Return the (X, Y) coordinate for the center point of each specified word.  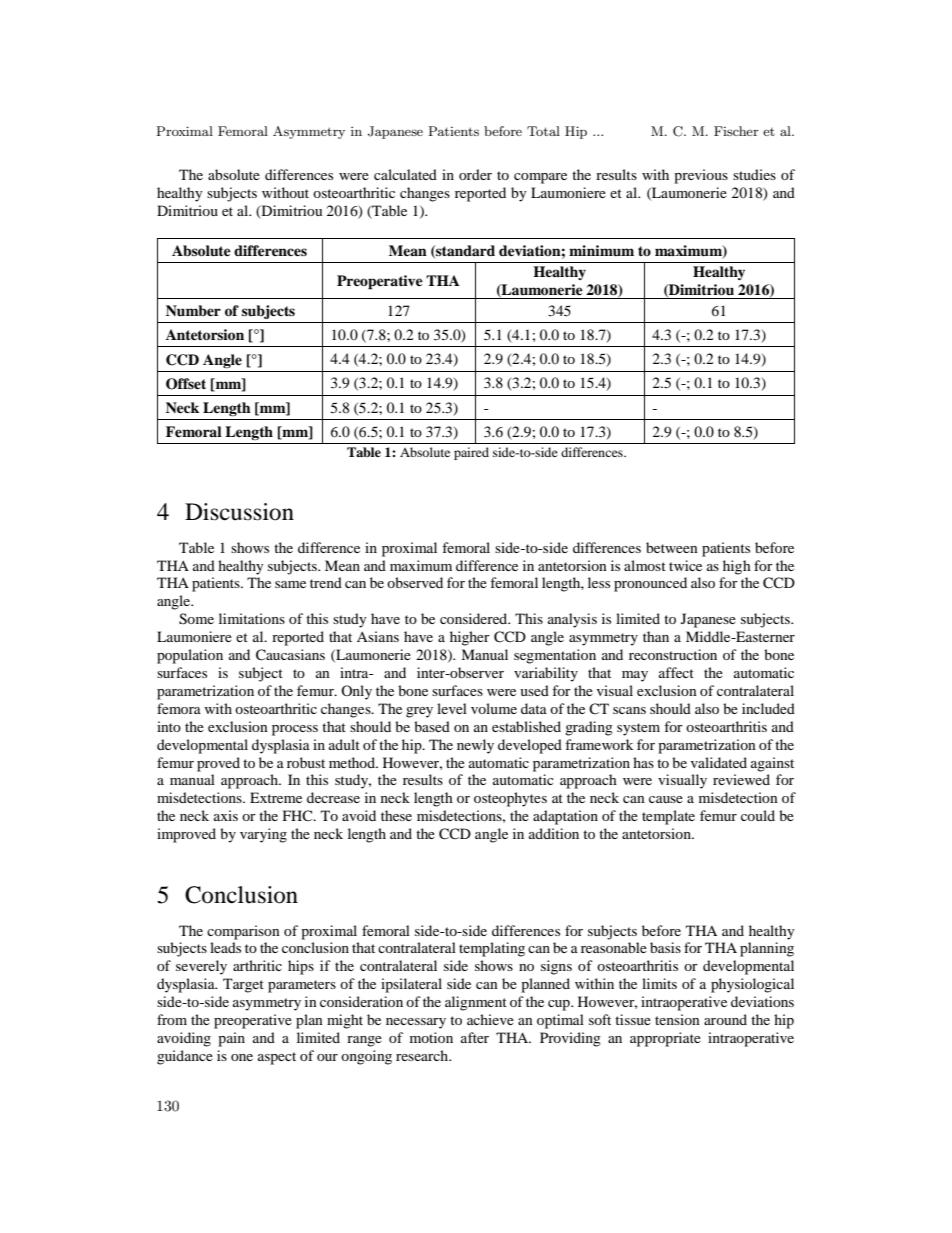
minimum (601, 250)
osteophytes (510, 799)
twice (685, 565)
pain (231, 1039)
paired (471, 453)
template (668, 817)
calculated (405, 174)
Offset (186, 384)
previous (701, 176)
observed (415, 582)
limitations (252, 618)
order (475, 174)
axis (226, 815)
